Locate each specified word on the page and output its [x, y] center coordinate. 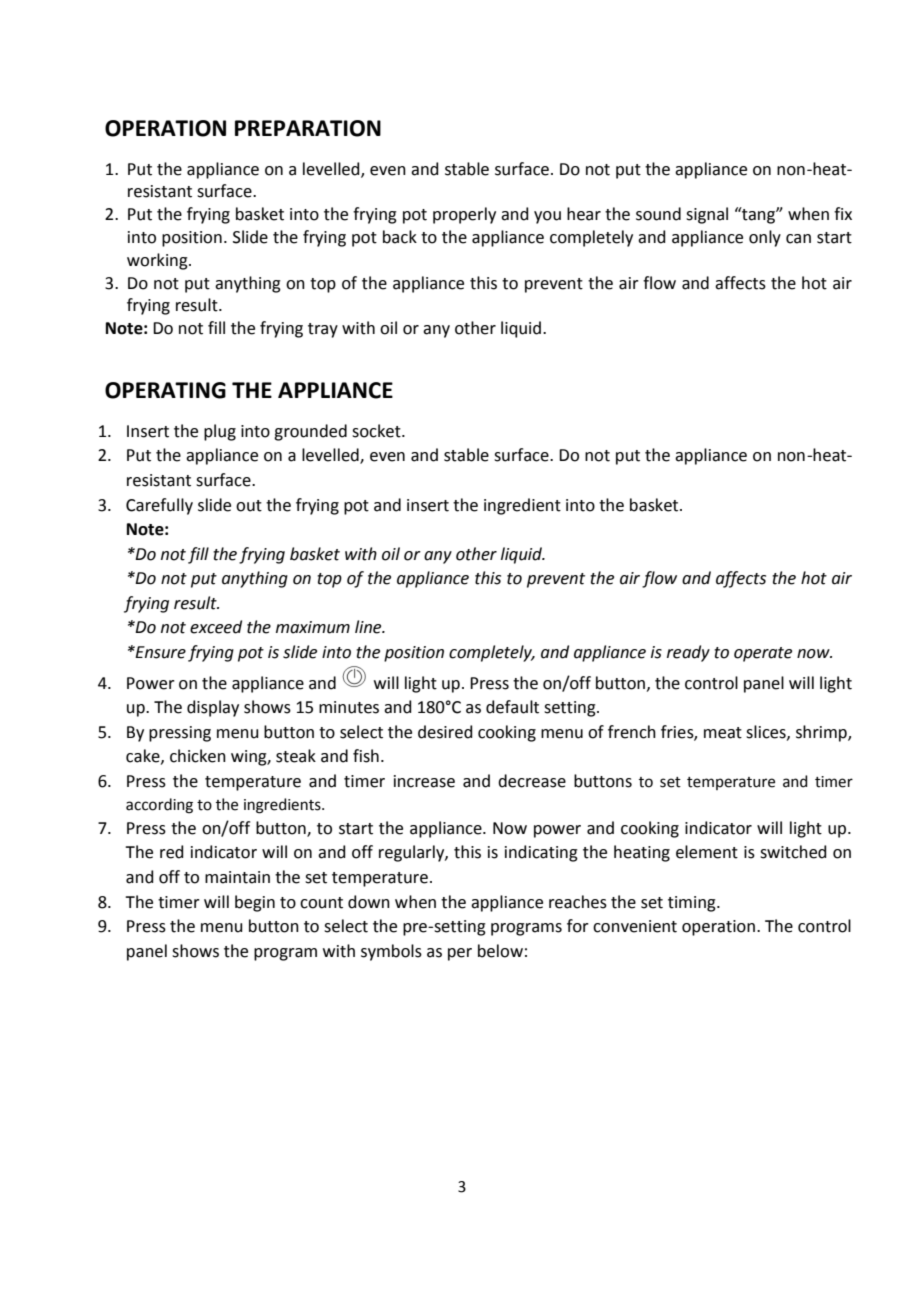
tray [323, 330]
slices [767, 732]
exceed [216, 627]
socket [377, 431]
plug [220, 432]
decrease [532, 781]
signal [707, 215]
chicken [198, 756]
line [369, 627]
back [400, 237]
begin [255, 903]
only [765, 238]
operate [763, 654]
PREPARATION [308, 128]
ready [688, 653]
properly [464, 215]
